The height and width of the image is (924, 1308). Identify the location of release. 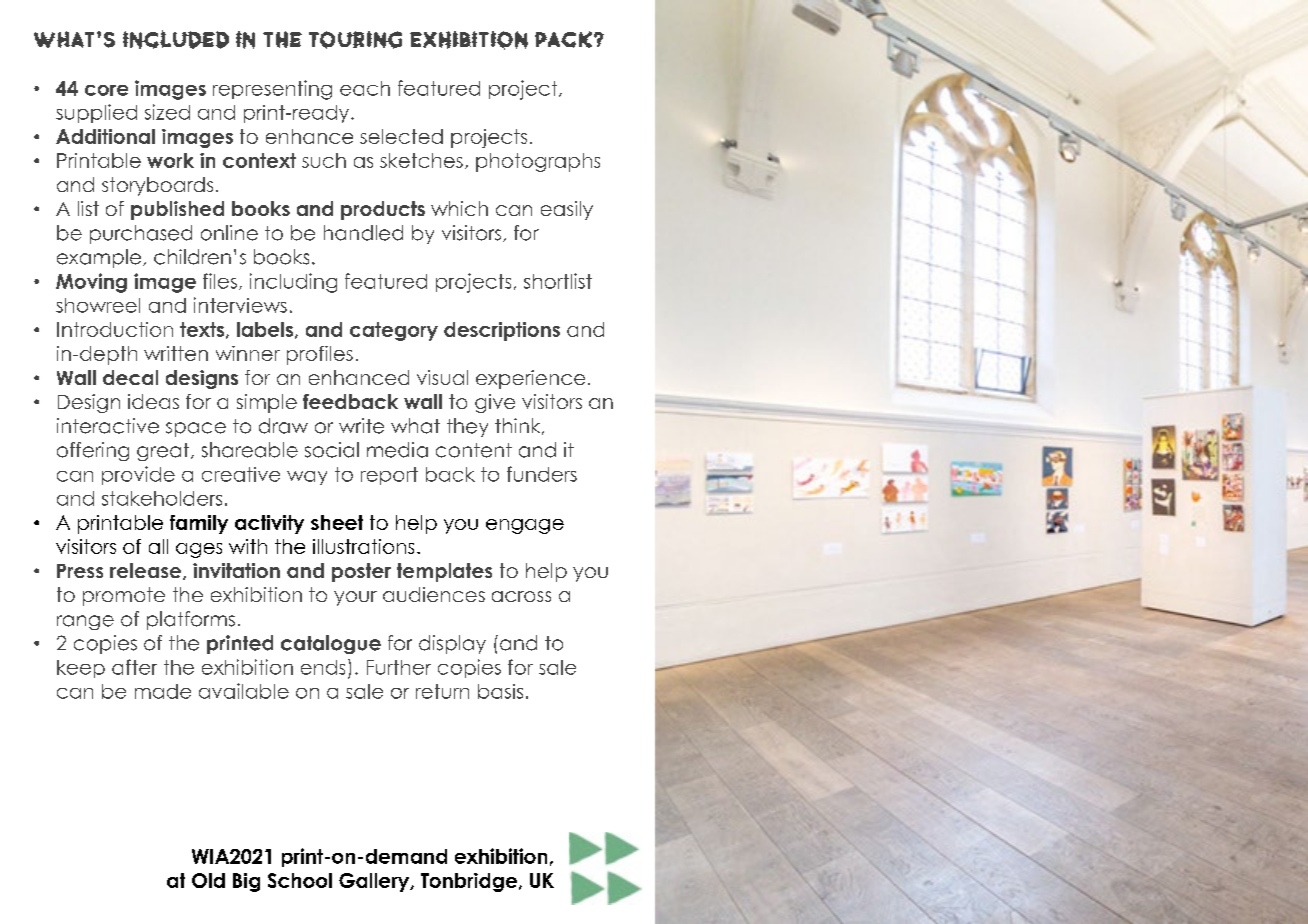
(147, 571).
